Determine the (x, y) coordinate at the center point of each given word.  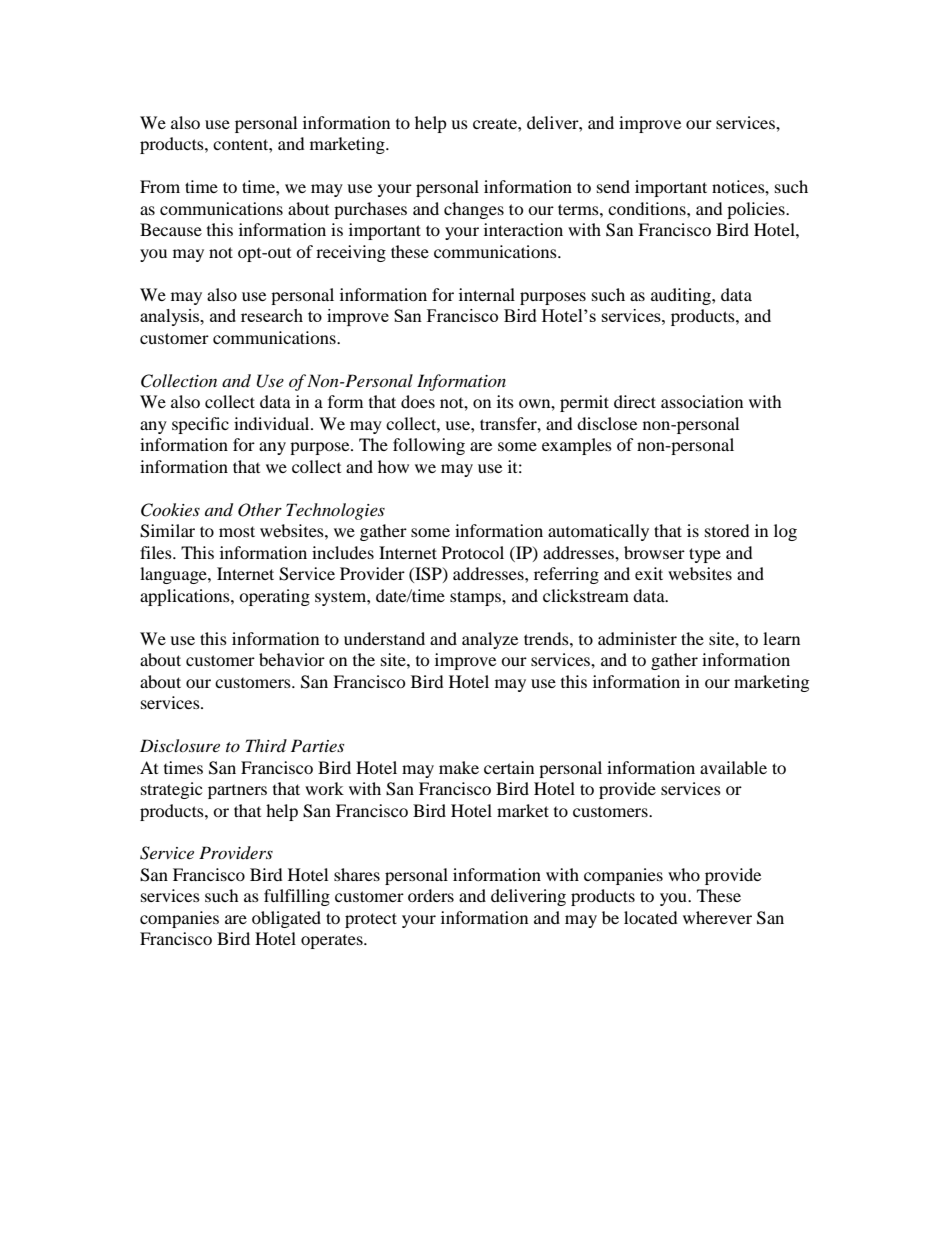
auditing (682, 296)
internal (487, 294)
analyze (490, 640)
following (429, 446)
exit (649, 573)
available (733, 767)
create (496, 123)
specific (200, 425)
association (702, 401)
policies (757, 210)
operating (274, 597)
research (272, 315)
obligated (286, 919)
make (459, 767)
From (160, 186)
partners (237, 792)
